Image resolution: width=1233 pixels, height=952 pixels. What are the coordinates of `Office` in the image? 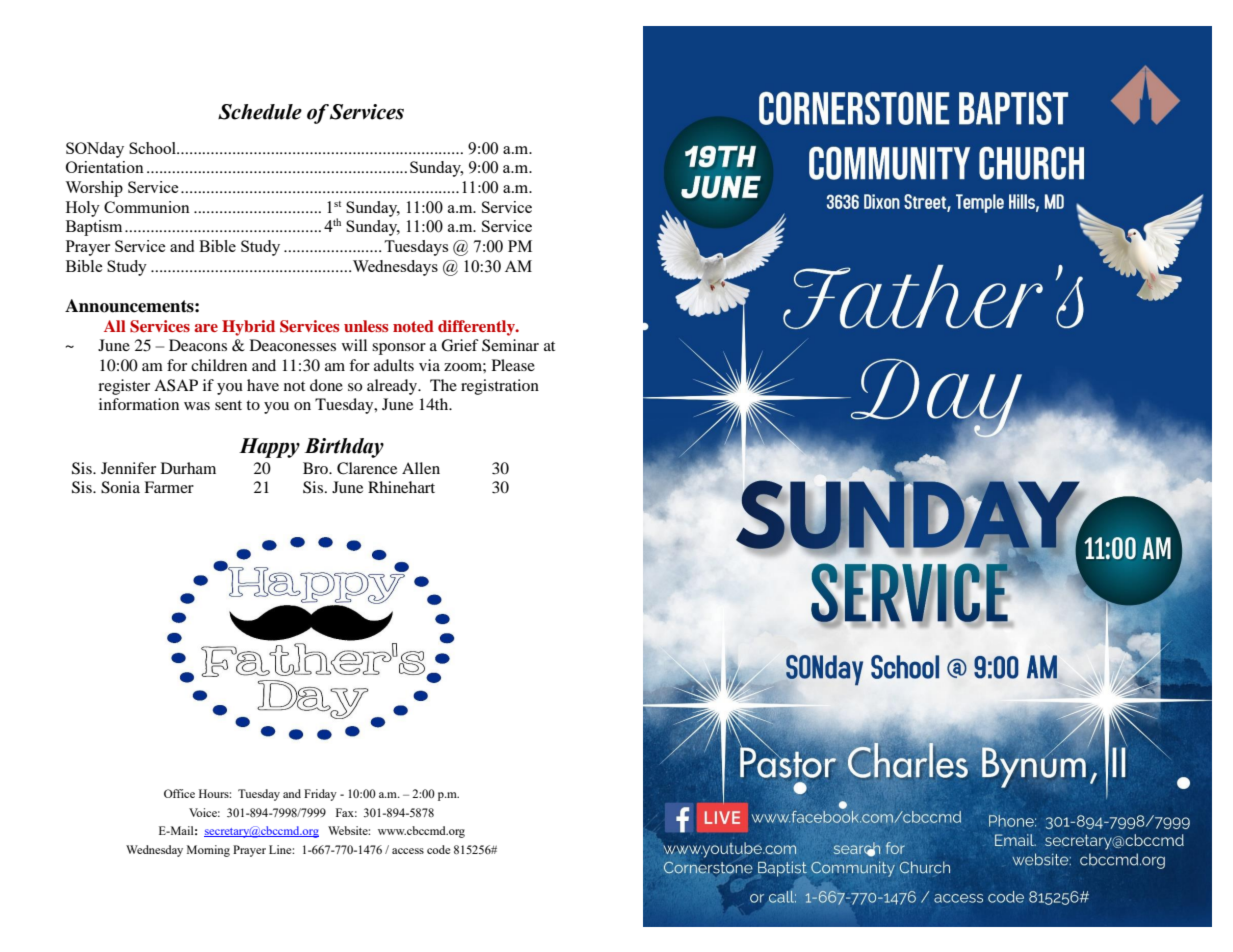 It's located at (179, 793).
